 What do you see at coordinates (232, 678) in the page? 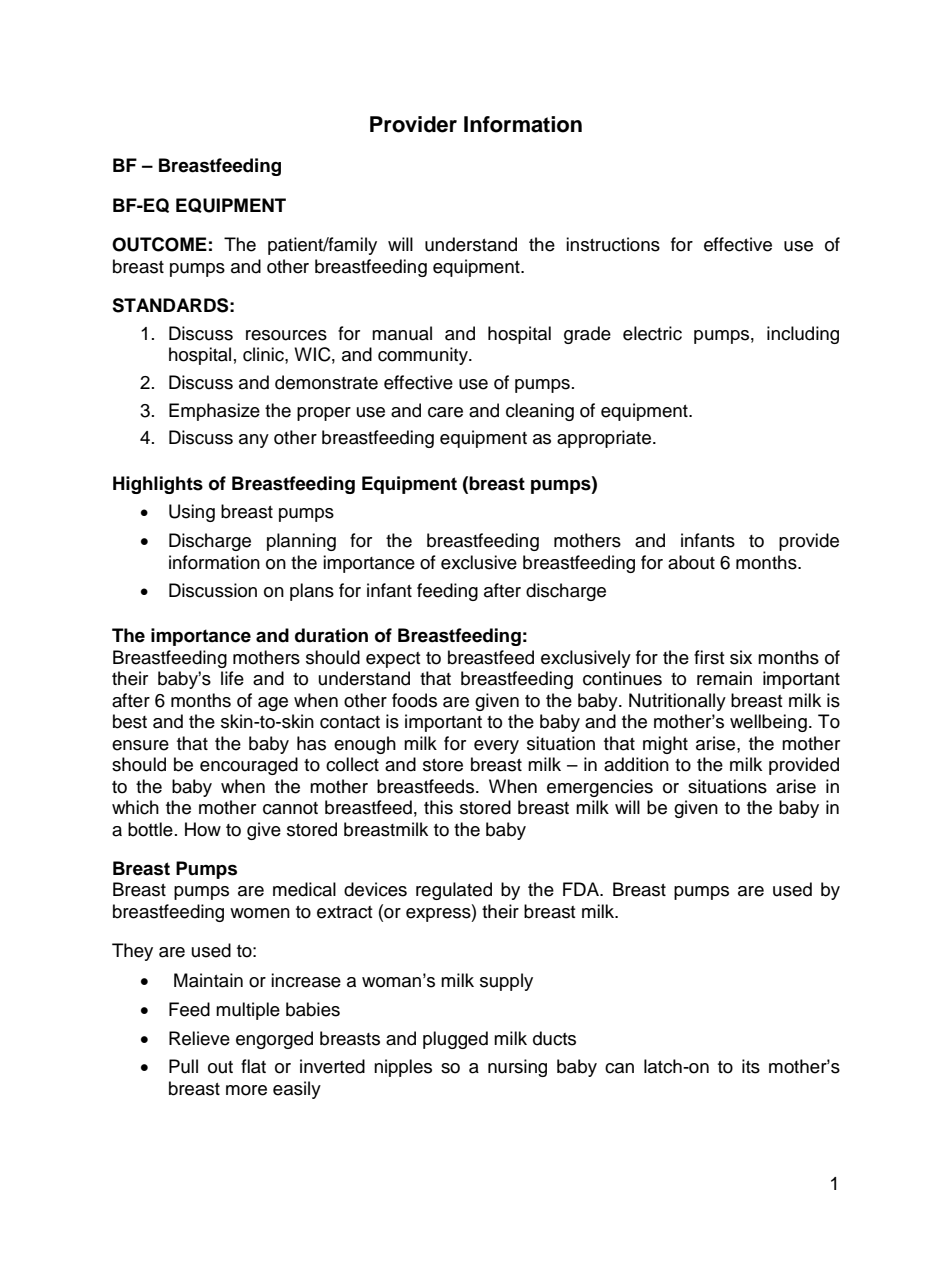
I see `life` at bounding box center [232, 678].
